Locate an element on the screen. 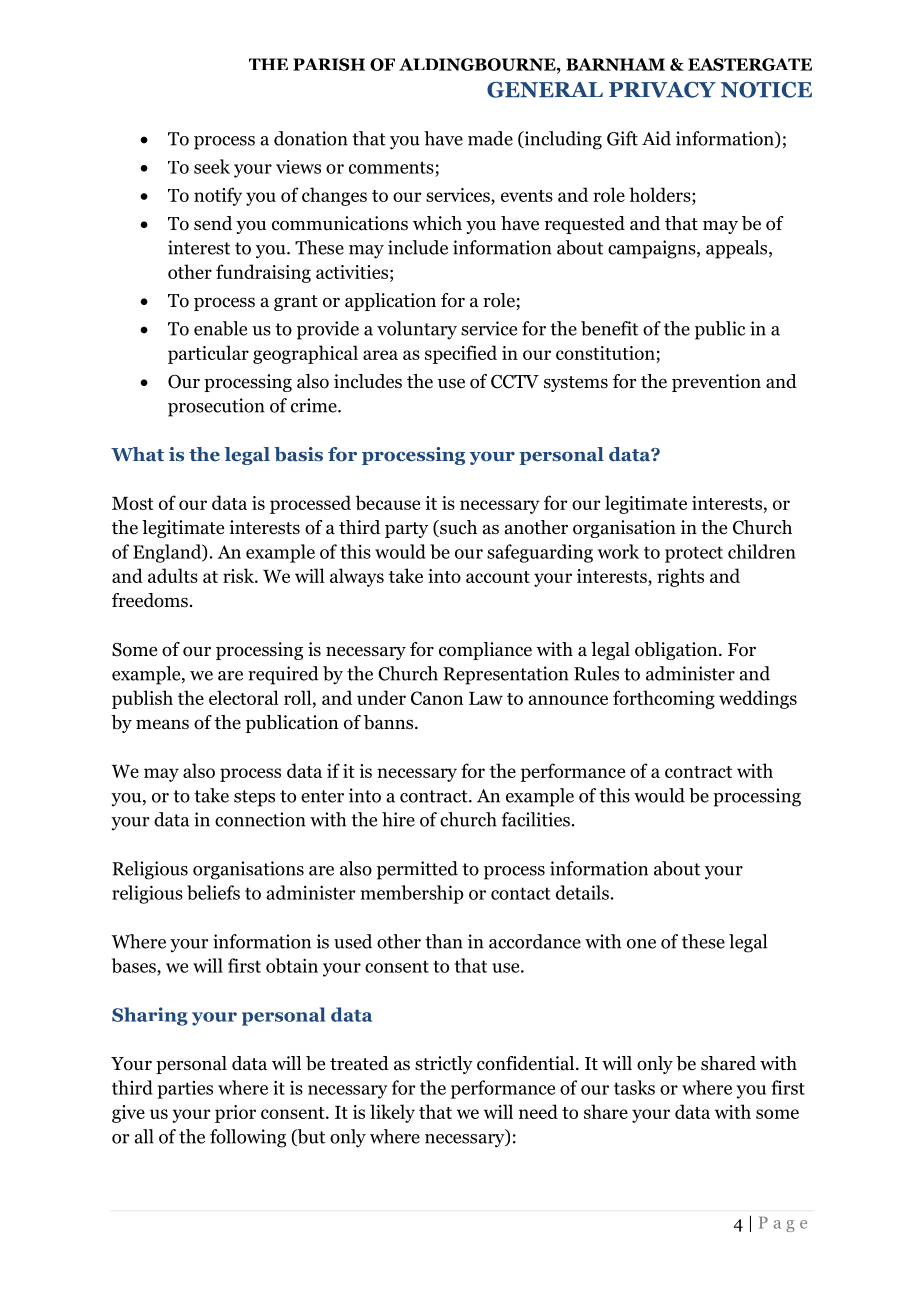 The height and width of the screenshot is (1308, 924). strictly is located at coordinates (444, 1065).
